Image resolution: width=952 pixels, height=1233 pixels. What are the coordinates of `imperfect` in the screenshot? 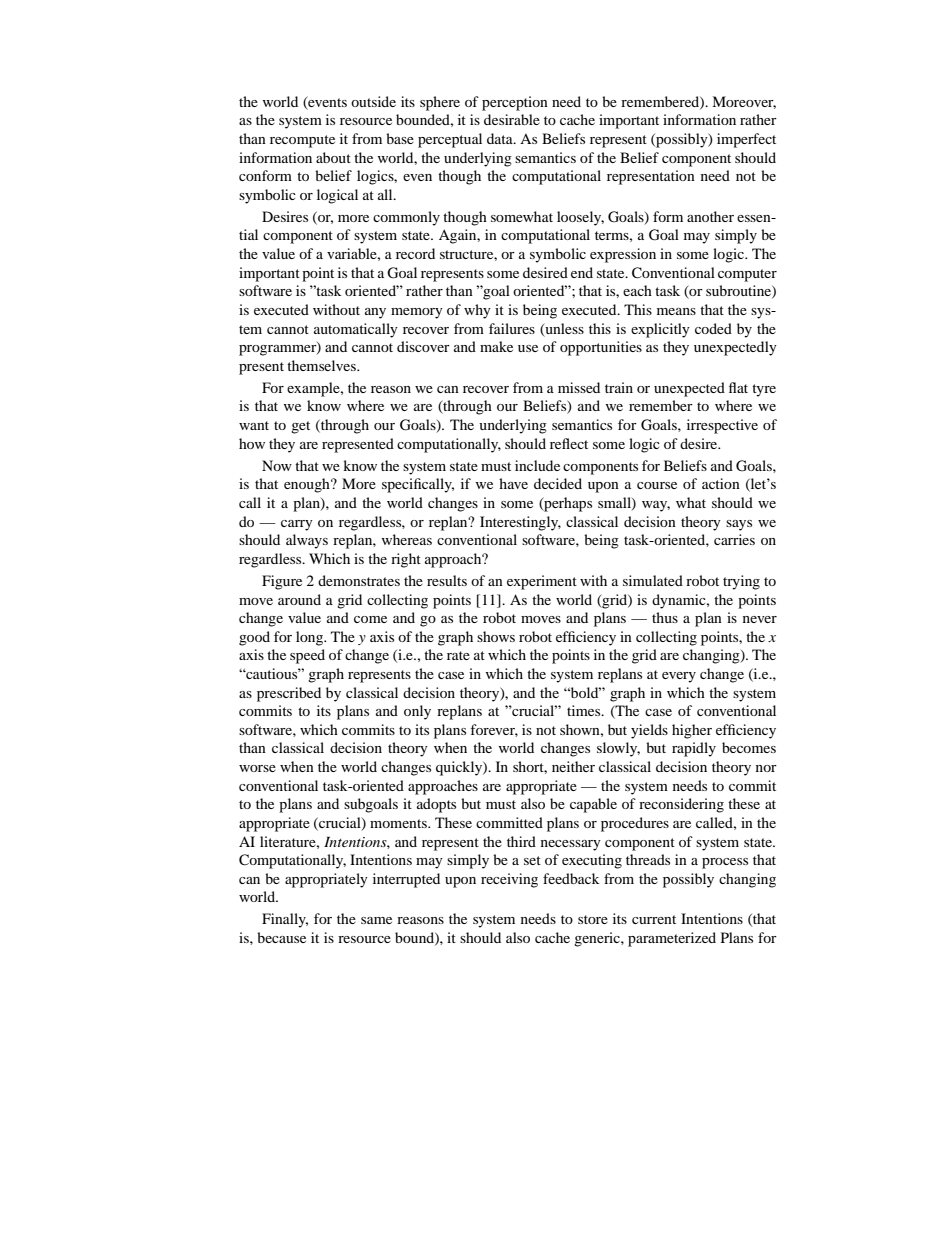 It's located at (746, 140).
